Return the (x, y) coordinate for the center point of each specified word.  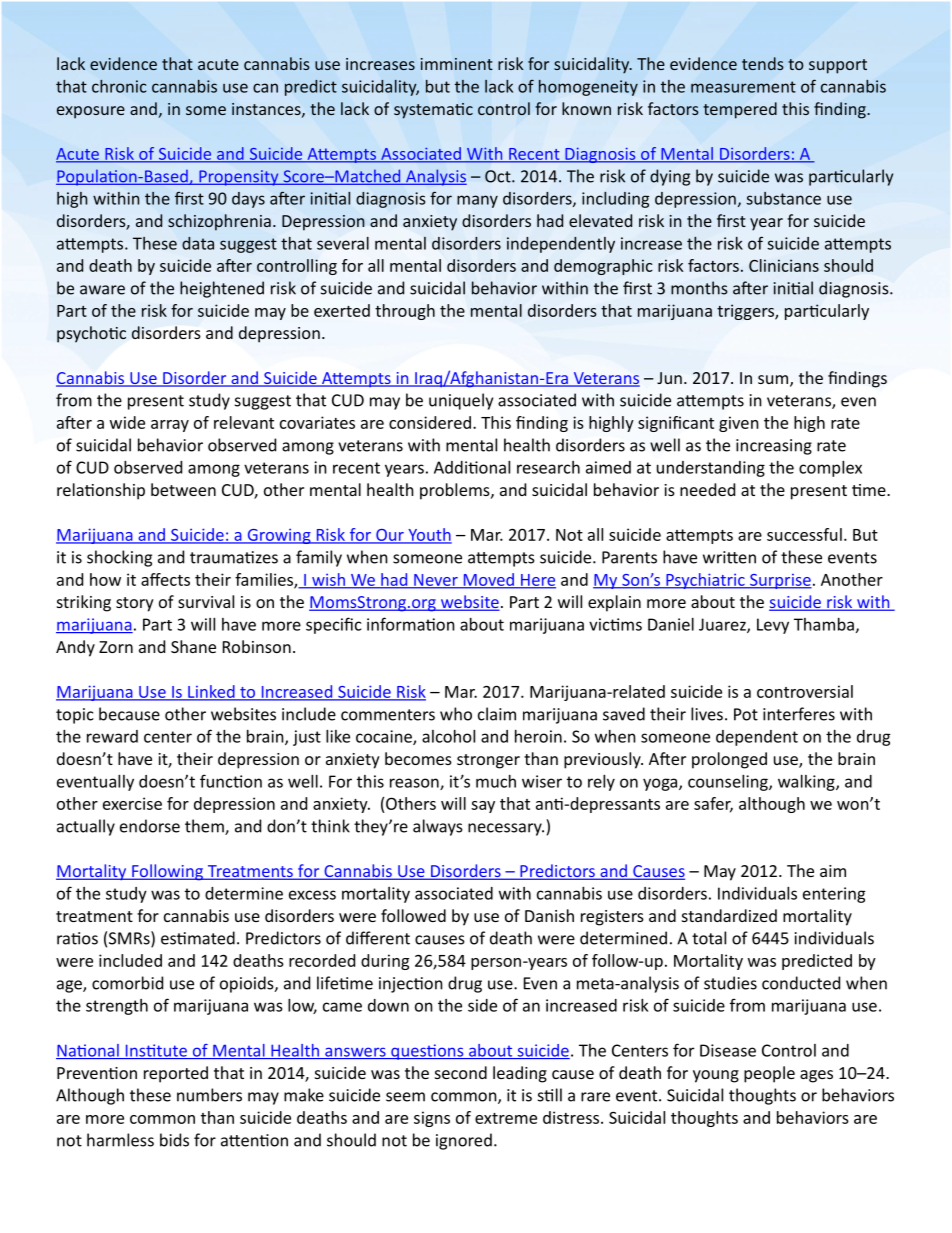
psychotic (91, 334)
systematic (433, 111)
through (405, 312)
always (438, 827)
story (135, 604)
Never (436, 581)
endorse (150, 826)
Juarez (723, 625)
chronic (119, 86)
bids (174, 1140)
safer (713, 804)
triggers (746, 312)
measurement (743, 87)
